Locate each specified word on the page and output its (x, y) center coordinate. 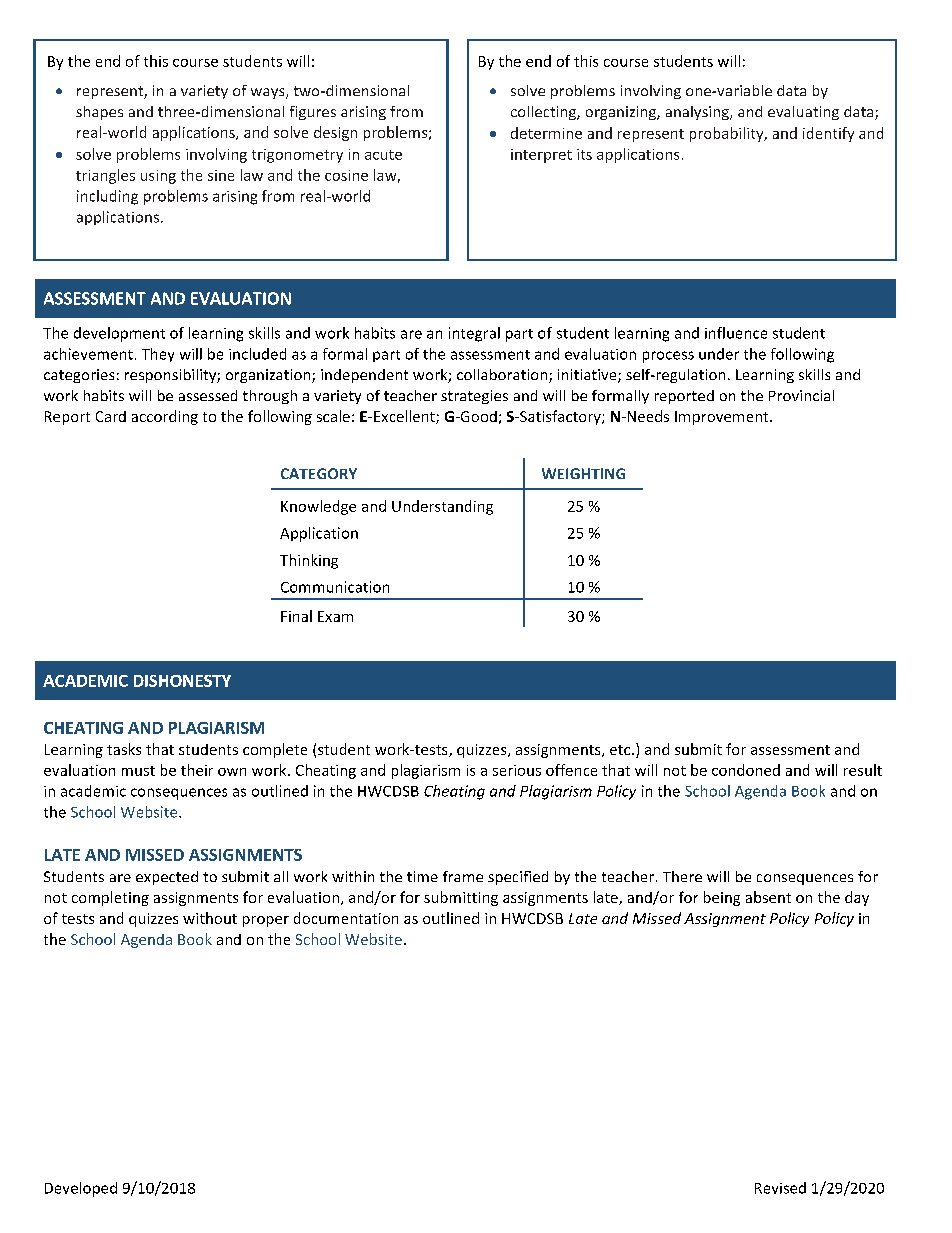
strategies (474, 397)
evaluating (803, 113)
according (165, 417)
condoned (746, 770)
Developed (81, 1189)
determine (546, 133)
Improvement (723, 418)
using (158, 177)
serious (517, 770)
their (197, 770)
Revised (780, 1188)
